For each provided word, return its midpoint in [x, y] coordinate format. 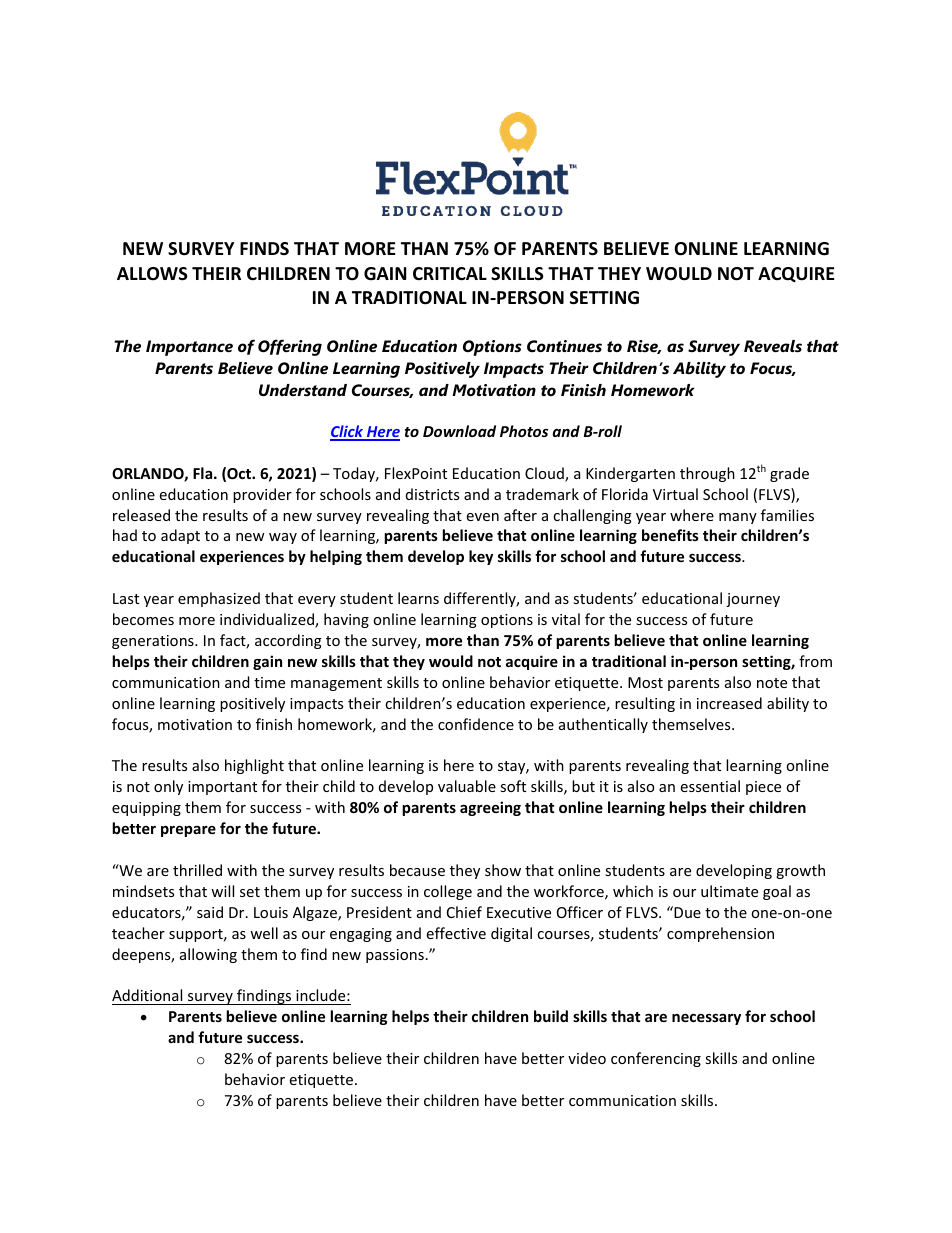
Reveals [773, 346]
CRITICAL [450, 273]
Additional [147, 995]
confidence [476, 724]
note [772, 683]
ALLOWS [152, 274]
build [551, 1016]
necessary [706, 1019]
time [269, 682]
